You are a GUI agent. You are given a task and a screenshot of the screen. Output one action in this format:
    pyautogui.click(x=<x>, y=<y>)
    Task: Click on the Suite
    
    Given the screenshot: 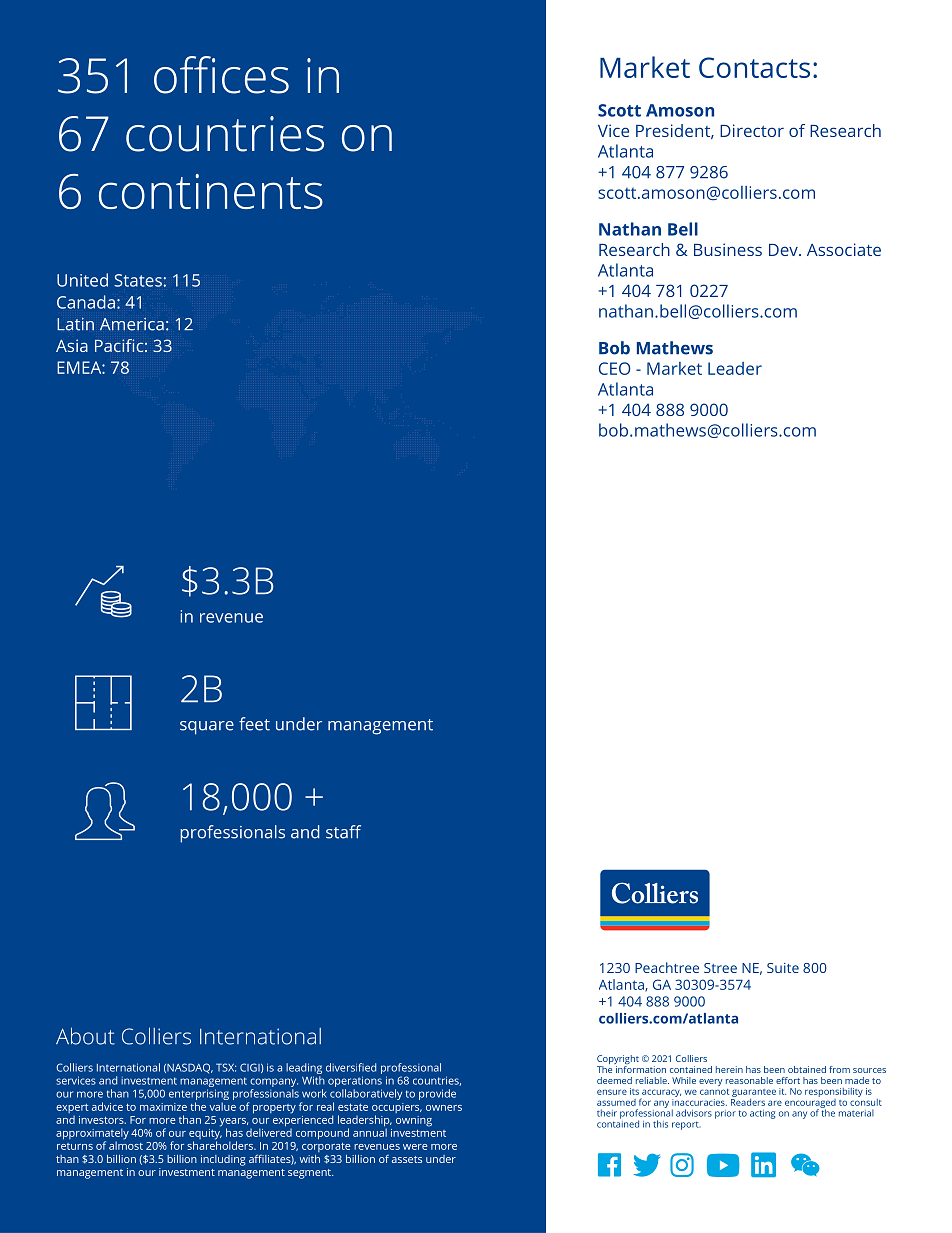 What is the action you would take?
    pyautogui.click(x=783, y=968)
